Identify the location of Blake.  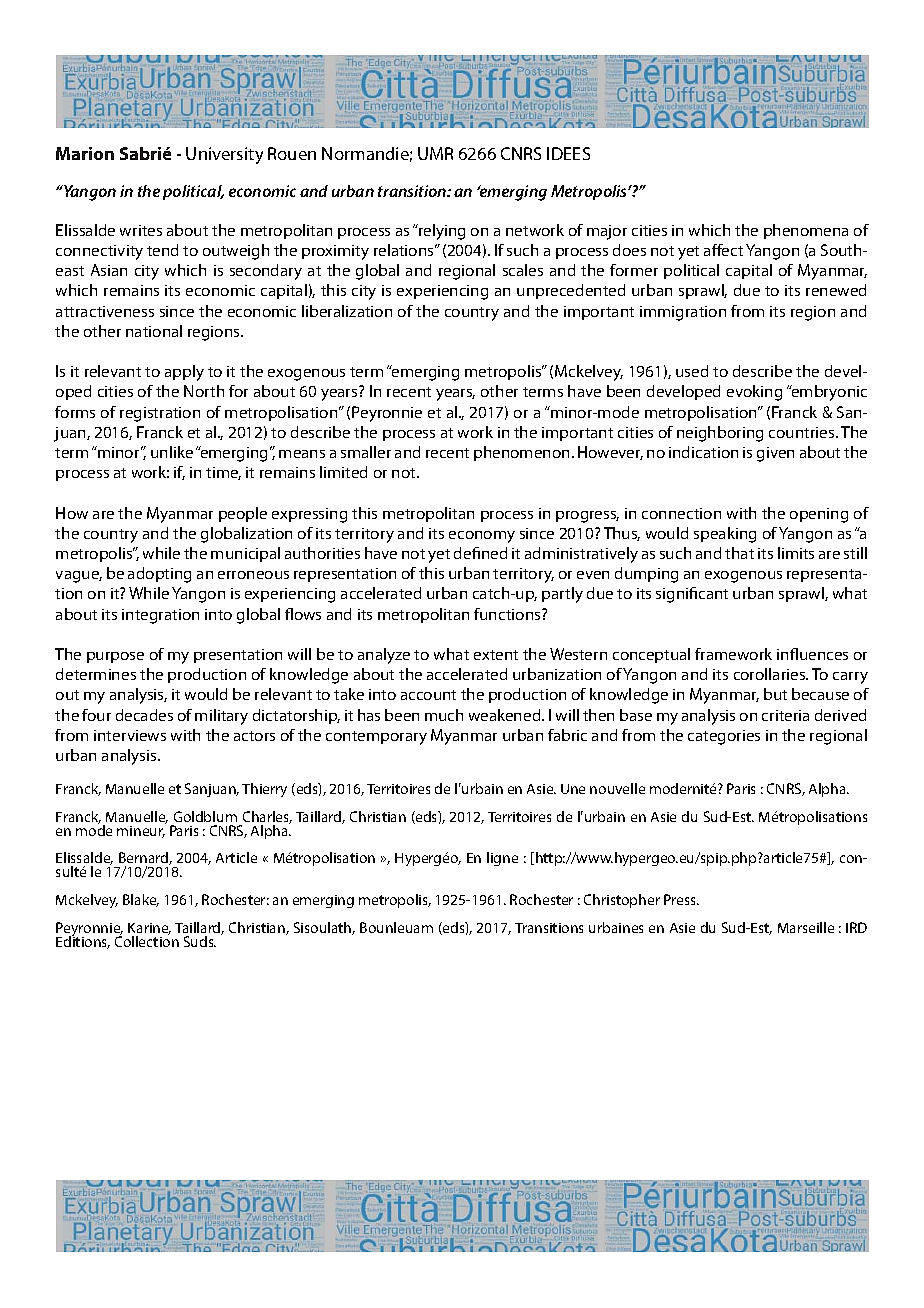
(141, 900).
